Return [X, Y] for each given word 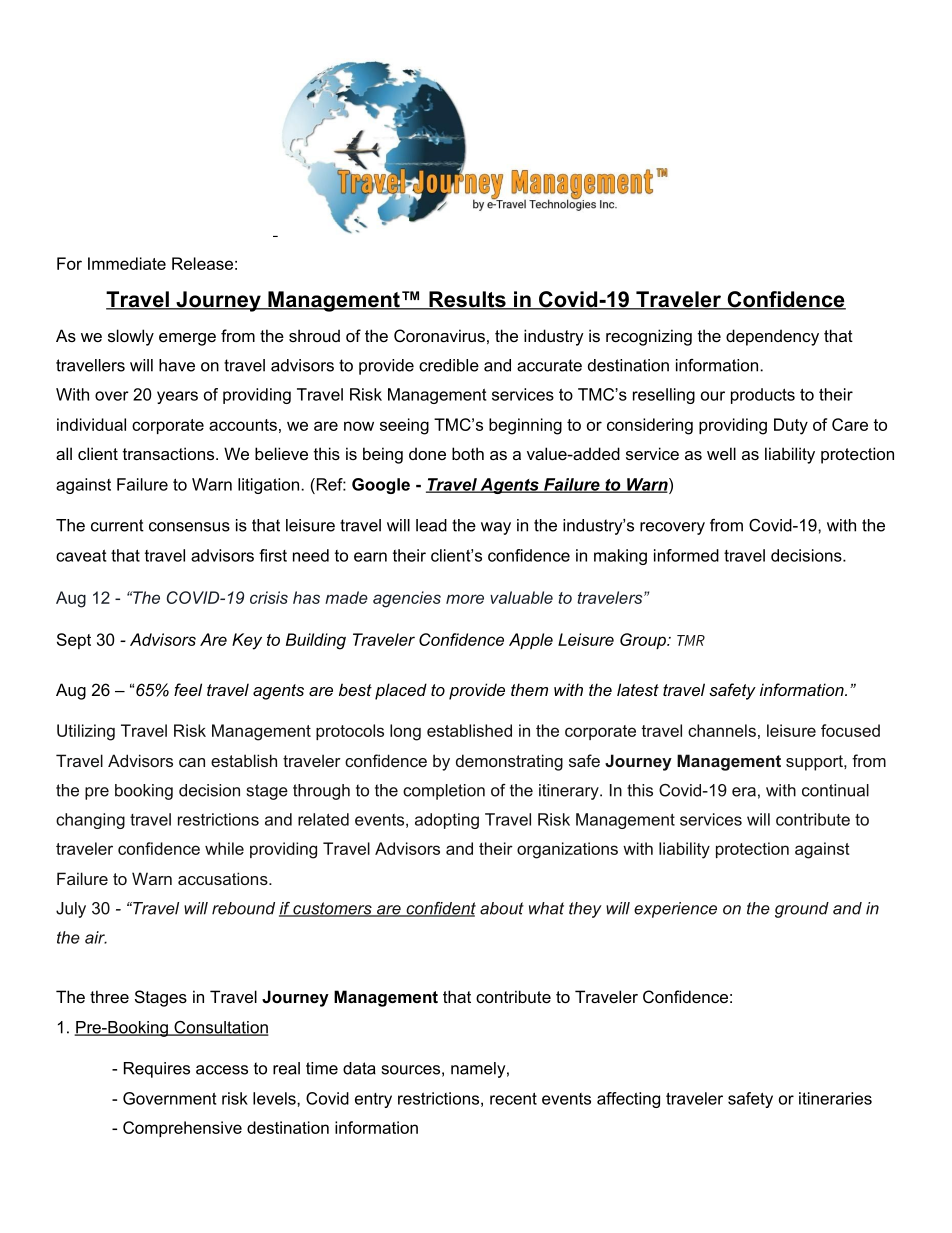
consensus [189, 527]
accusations [224, 878]
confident [440, 909]
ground [802, 910]
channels [722, 730]
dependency [772, 337]
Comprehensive [182, 1129]
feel [188, 689]
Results [467, 300]
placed [401, 691]
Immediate [127, 263]
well [721, 453]
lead [431, 525]
